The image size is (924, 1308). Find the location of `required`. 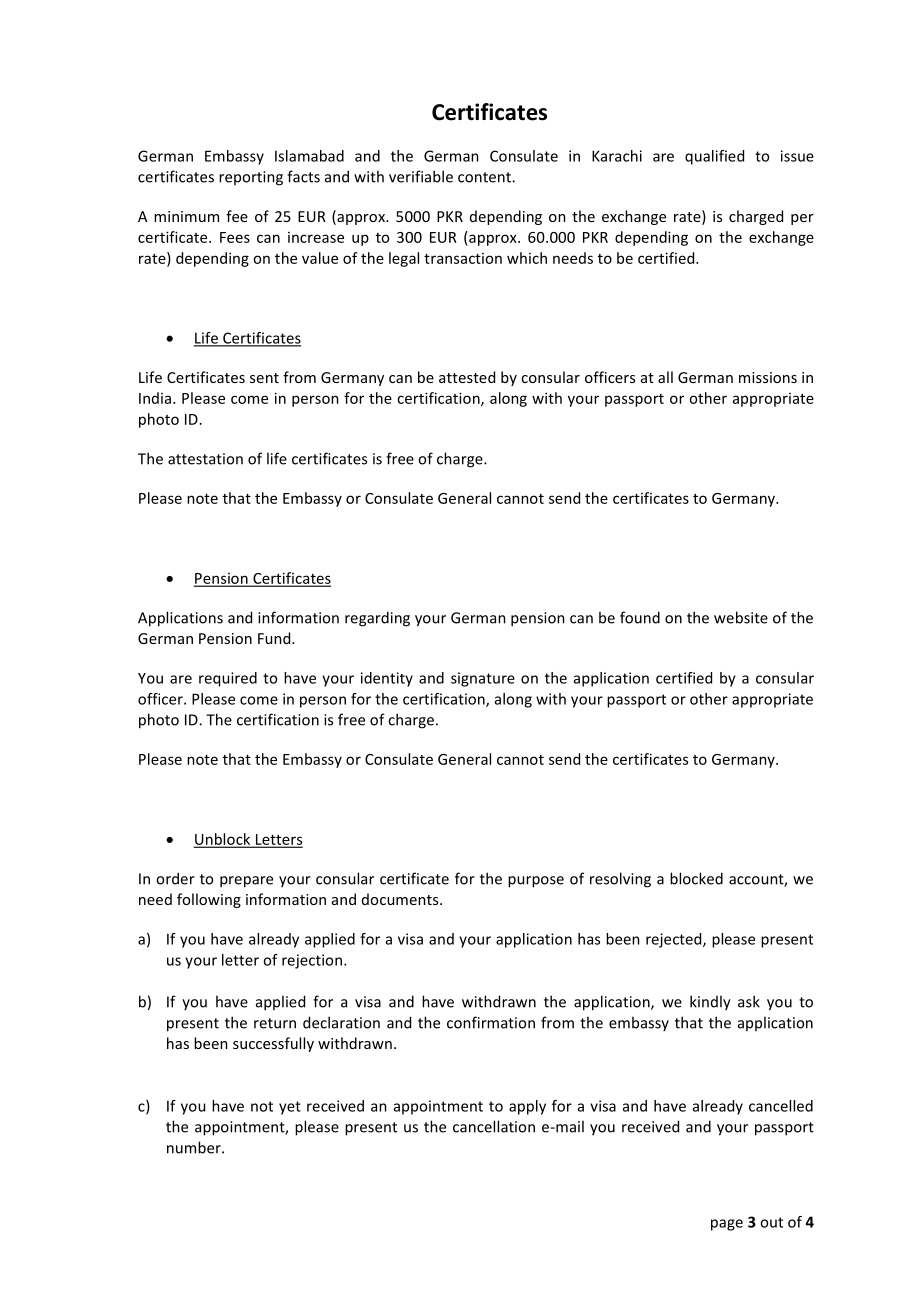

required is located at coordinates (228, 679).
